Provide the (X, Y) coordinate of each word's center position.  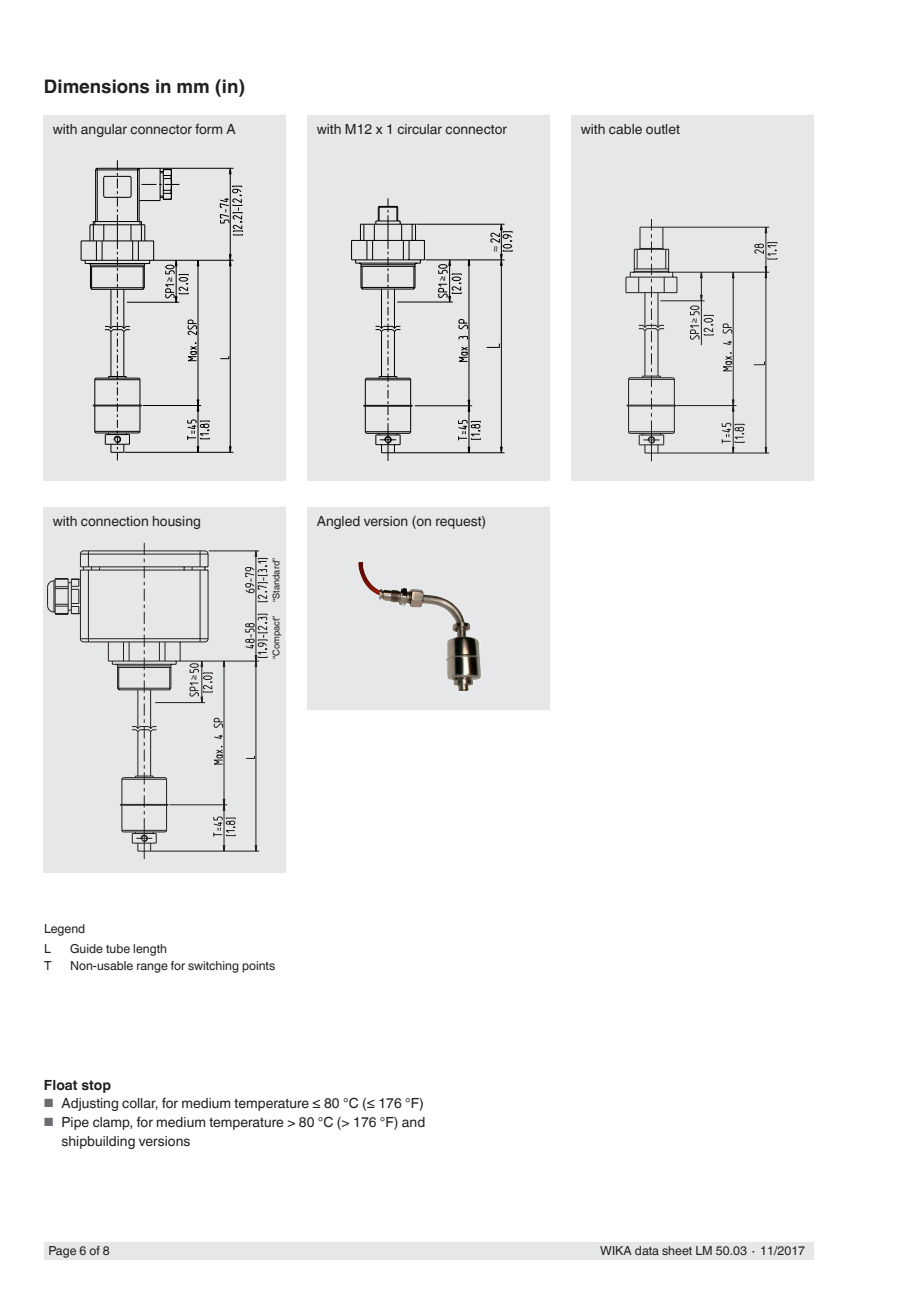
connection (114, 521)
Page (62, 1252)
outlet (663, 129)
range (152, 968)
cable (625, 129)
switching (213, 967)
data (647, 1250)
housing (176, 522)
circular (419, 129)
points (258, 967)
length (150, 950)
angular (104, 130)
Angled (338, 522)
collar (140, 1104)
